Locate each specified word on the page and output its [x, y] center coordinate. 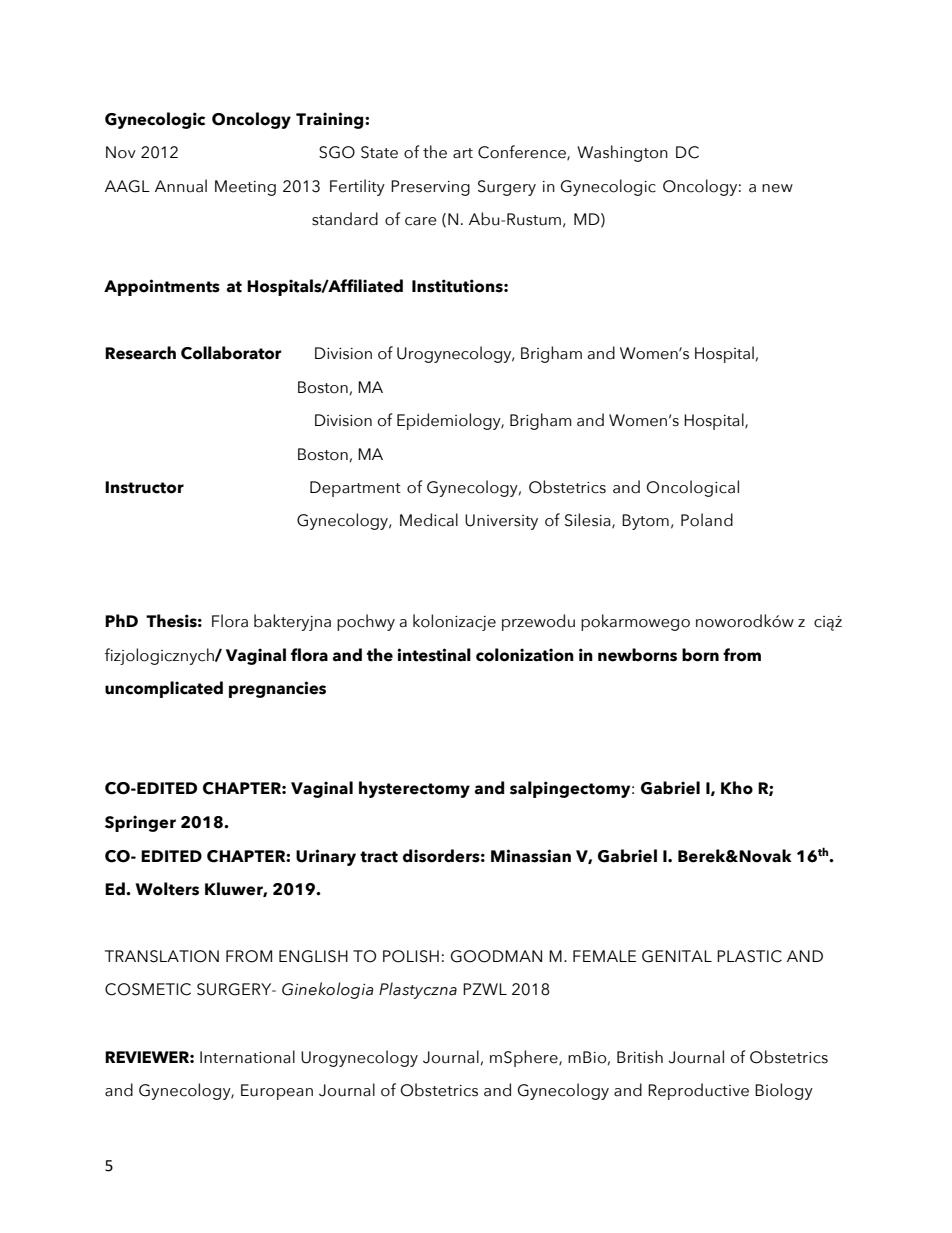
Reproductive [698, 1091]
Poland [707, 520]
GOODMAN [496, 956]
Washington [622, 153]
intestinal [434, 655]
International [247, 1057]
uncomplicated [164, 689]
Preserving [430, 188]
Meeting [245, 188]
